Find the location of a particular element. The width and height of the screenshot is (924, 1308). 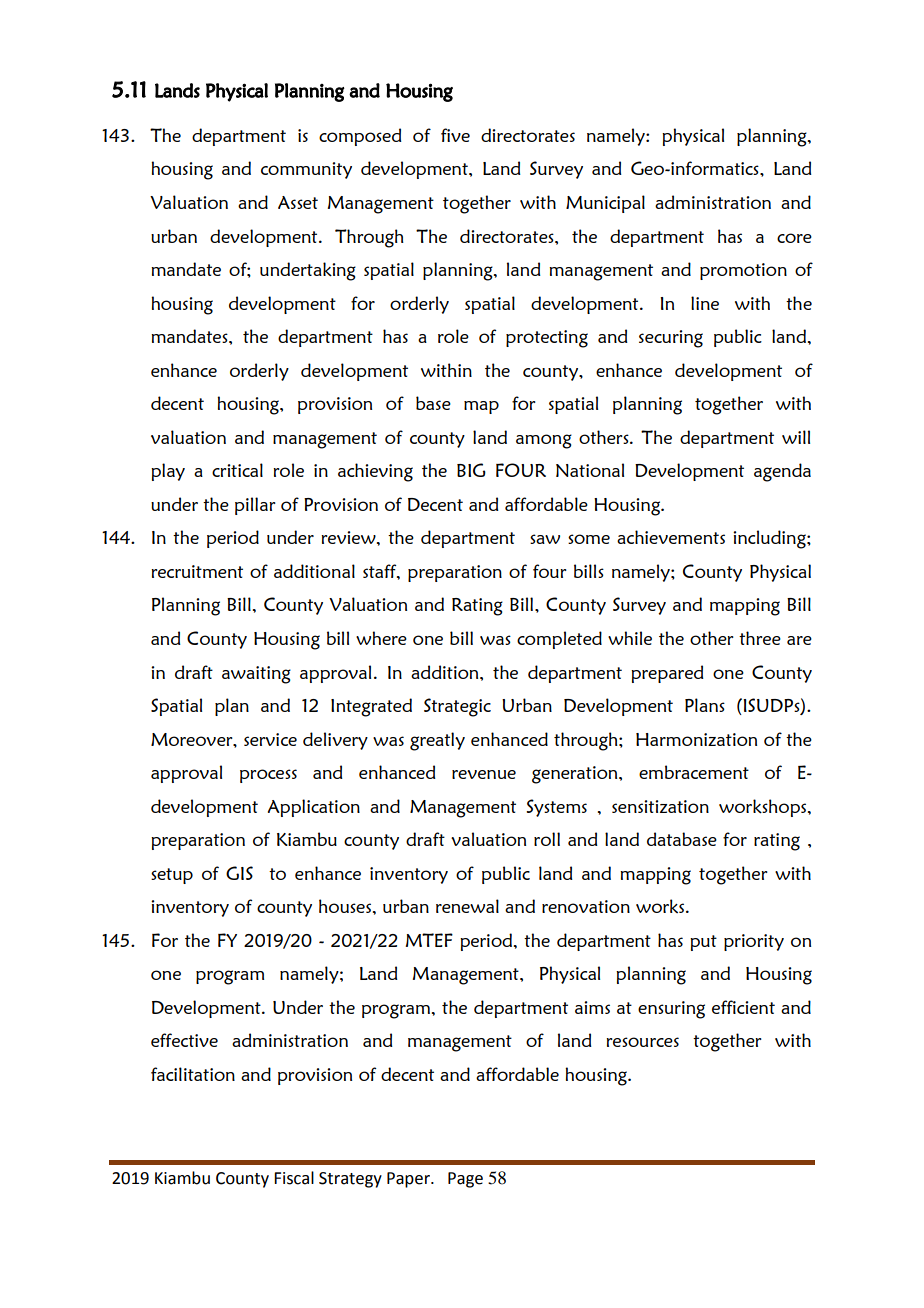

renewal is located at coordinates (467, 906).
